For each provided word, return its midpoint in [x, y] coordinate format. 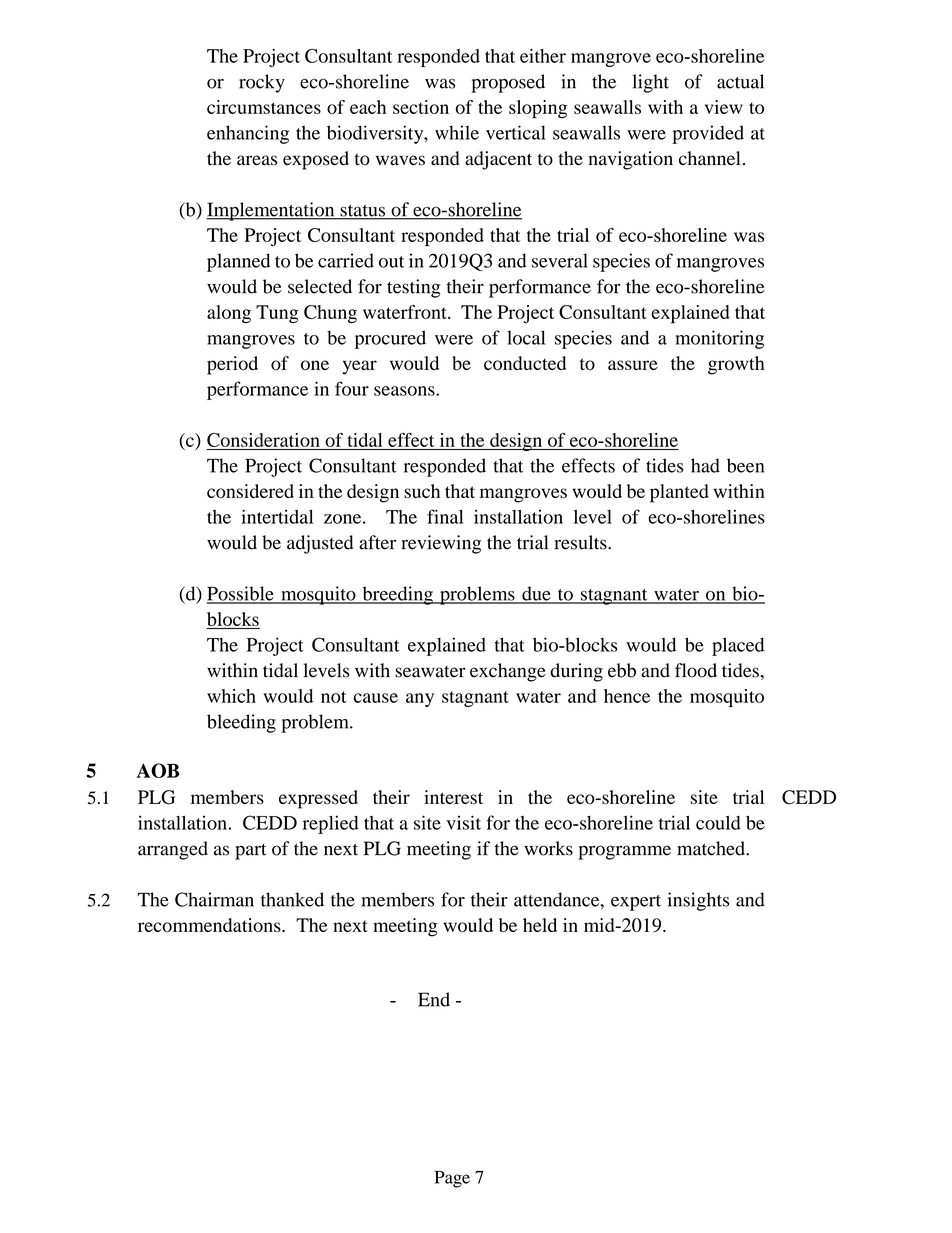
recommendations [210, 925]
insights [698, 901]
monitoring [719, 339]
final [445, 516]
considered [250, 491]
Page [452, 1179]
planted [679, 493]
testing [414, 288]
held [540, 925]
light [650, 83]
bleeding [241, 723]
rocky [262, 83]
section [421, 107]
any [420, 700]
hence [627, 696]
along [229, 314]
